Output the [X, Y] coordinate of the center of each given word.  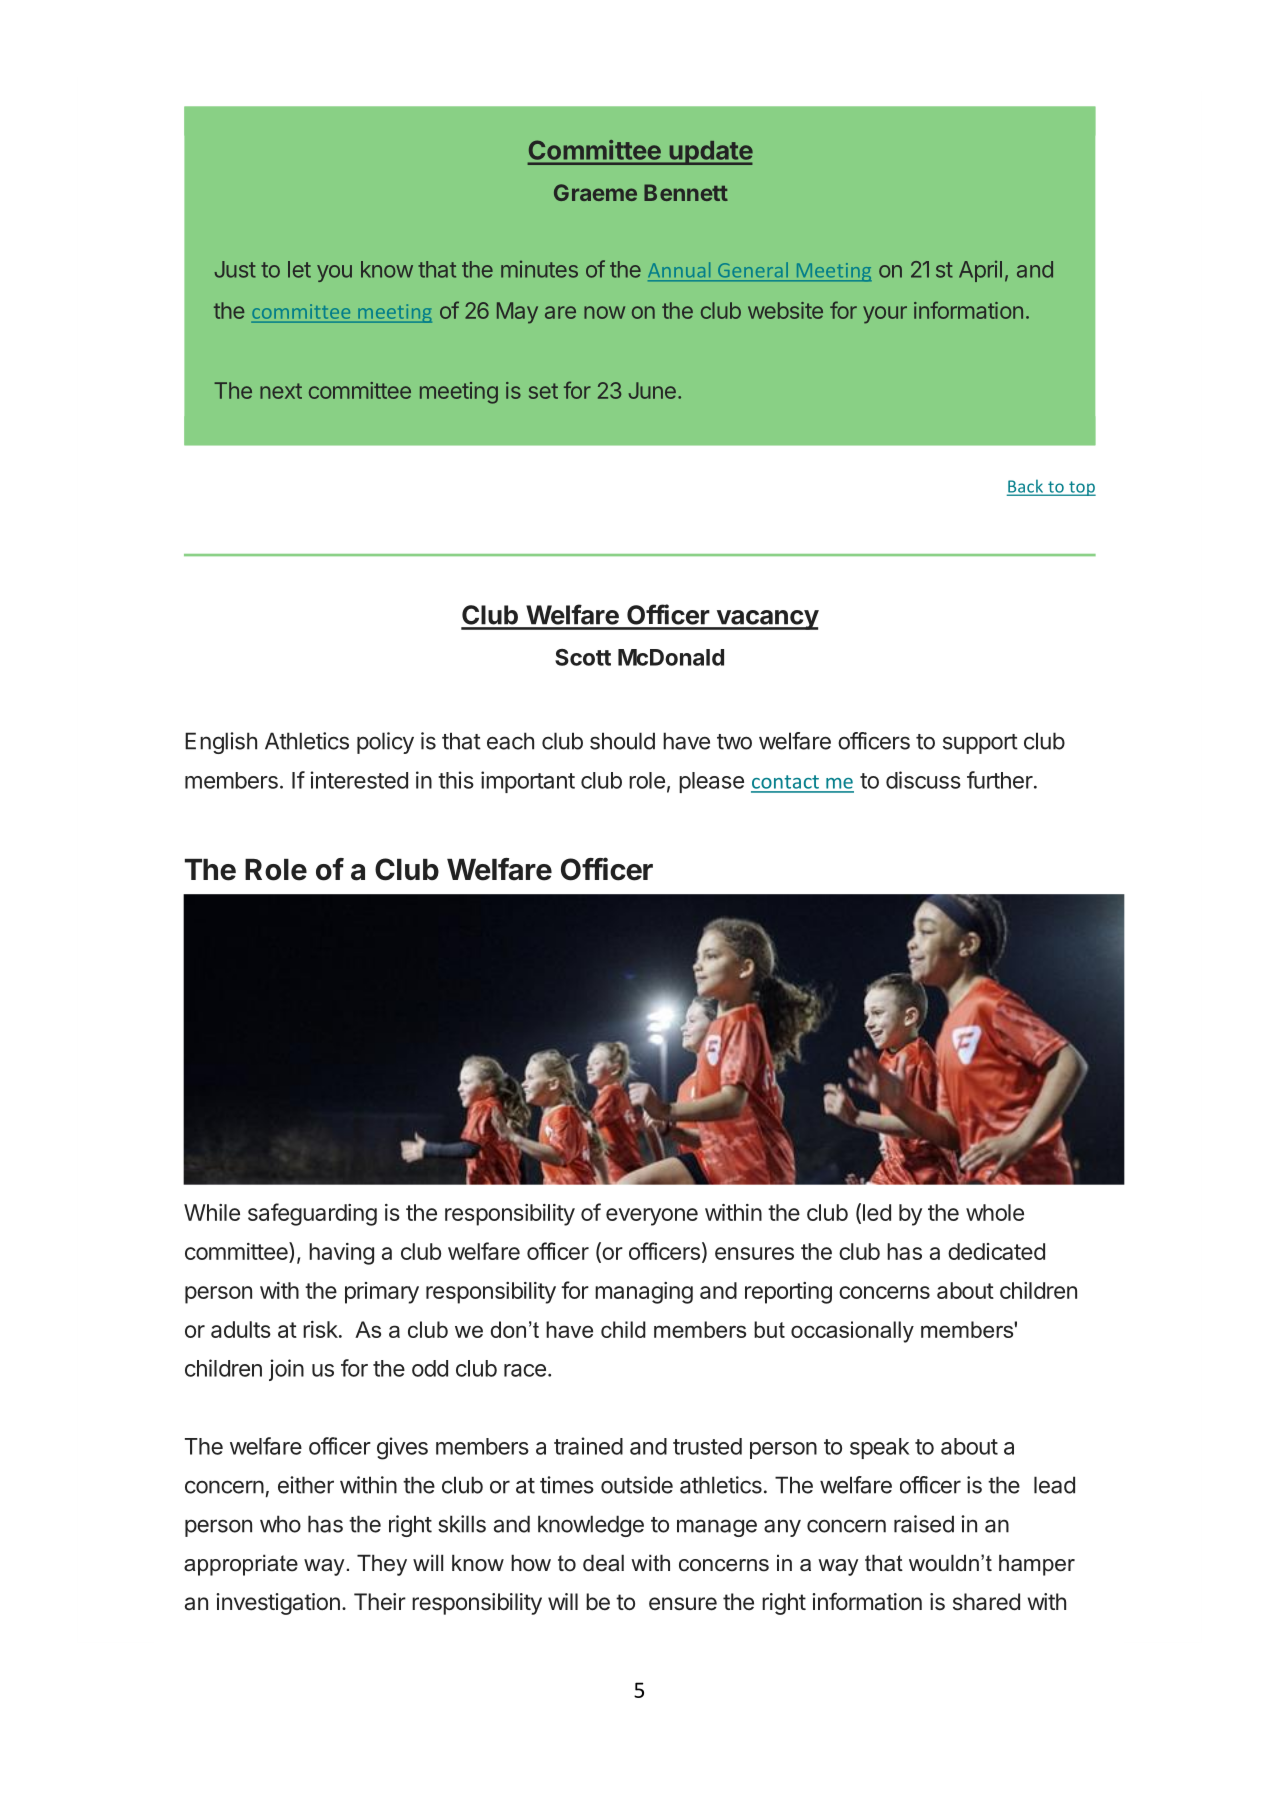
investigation [278, 1604]
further [1000, 780]
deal [603, 1563]
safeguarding [312, 1214]
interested [359, 780]
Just [235, 269]
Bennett [686, 192]
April [980, 271]
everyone [652, 1217]
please [711, 782]
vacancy [766, 620]
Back [1026, 487]
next [281, 391]
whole [995, 1212]
